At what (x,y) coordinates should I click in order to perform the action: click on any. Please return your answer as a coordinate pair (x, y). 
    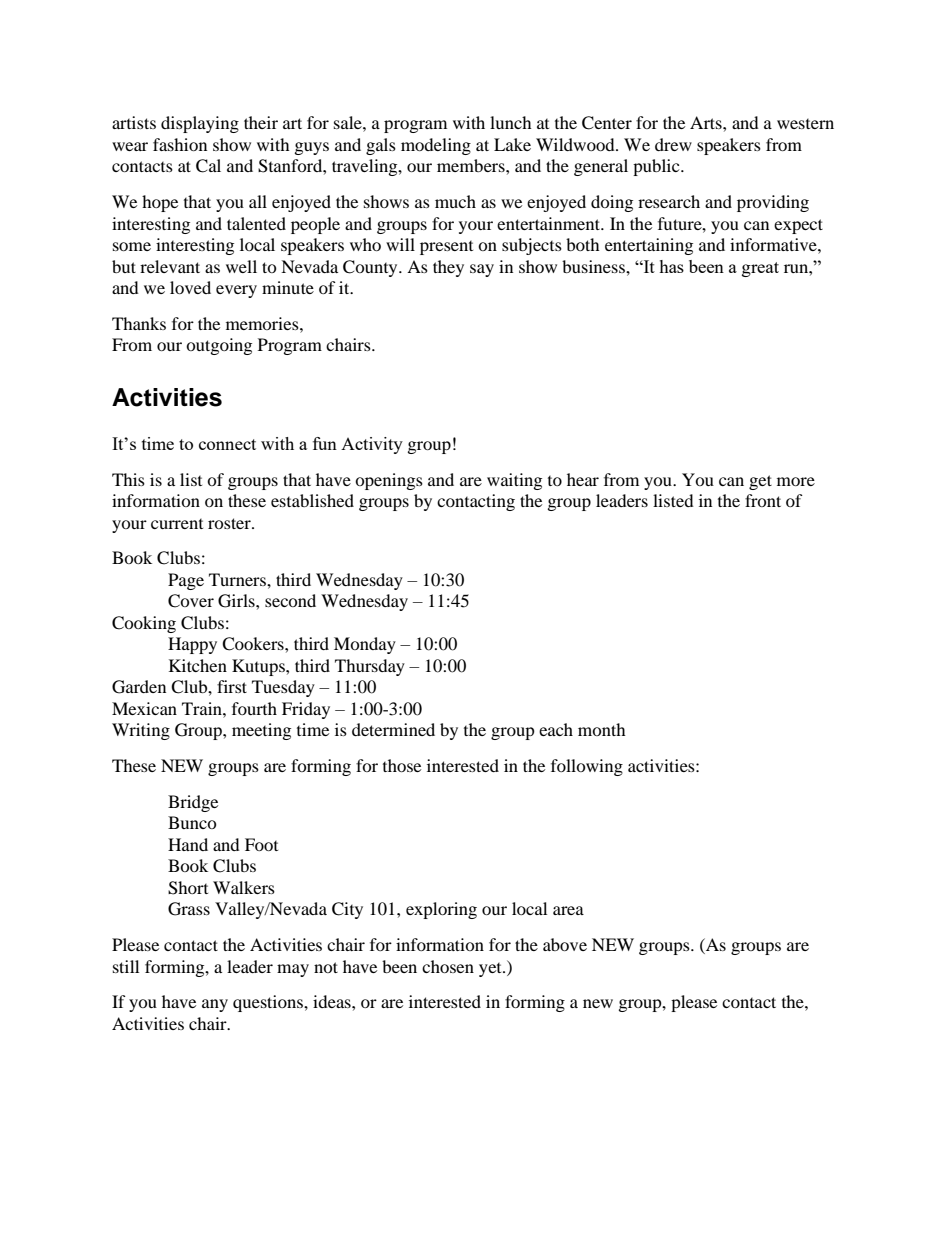
    Looking at the image, I should click on (215, 1005).
